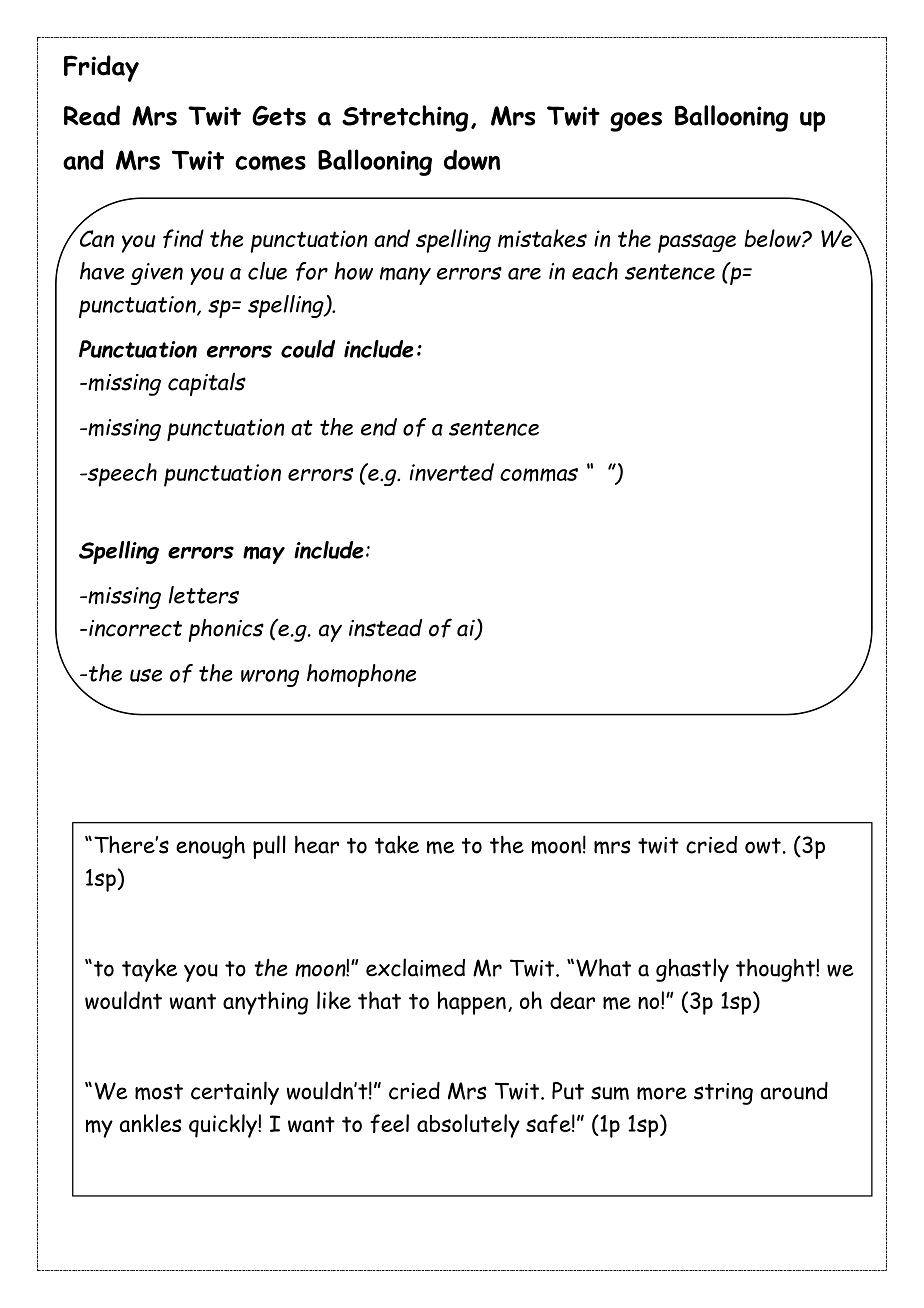 The width and height of the document is (924, 1308). What do you see at coordinates (692, 970) in the document?
I see `ghastly` at bounding box center [692, 970].
